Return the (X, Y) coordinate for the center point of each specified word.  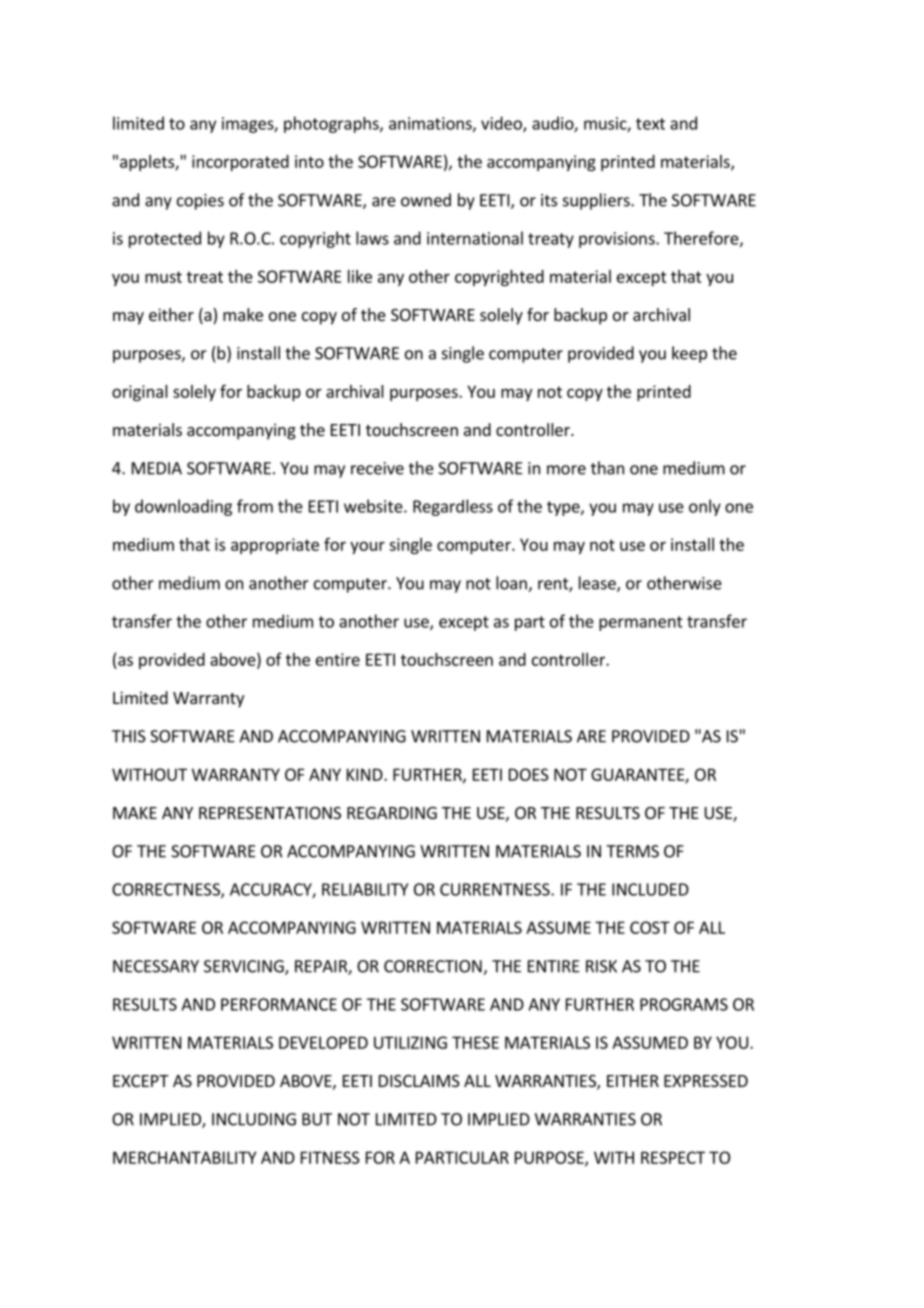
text (650, 124)
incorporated (240, 163)
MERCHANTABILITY (185, 1157)
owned (426, 200)
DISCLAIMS (419, 1081)
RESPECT (673, 1157)
